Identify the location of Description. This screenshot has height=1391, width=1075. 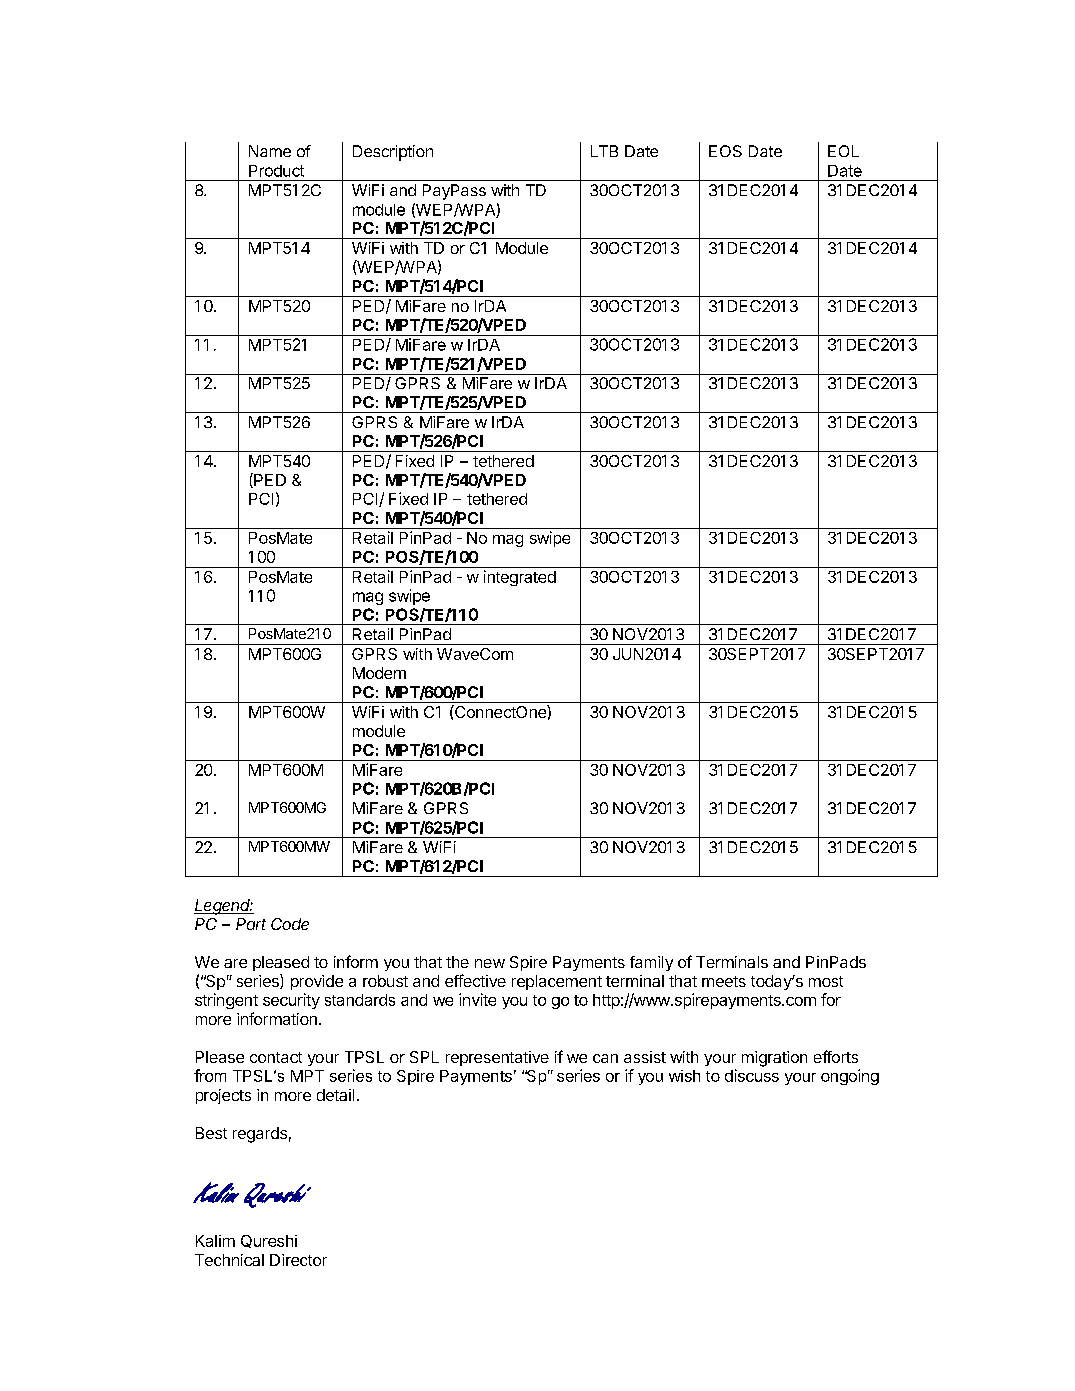
(393, 153).
